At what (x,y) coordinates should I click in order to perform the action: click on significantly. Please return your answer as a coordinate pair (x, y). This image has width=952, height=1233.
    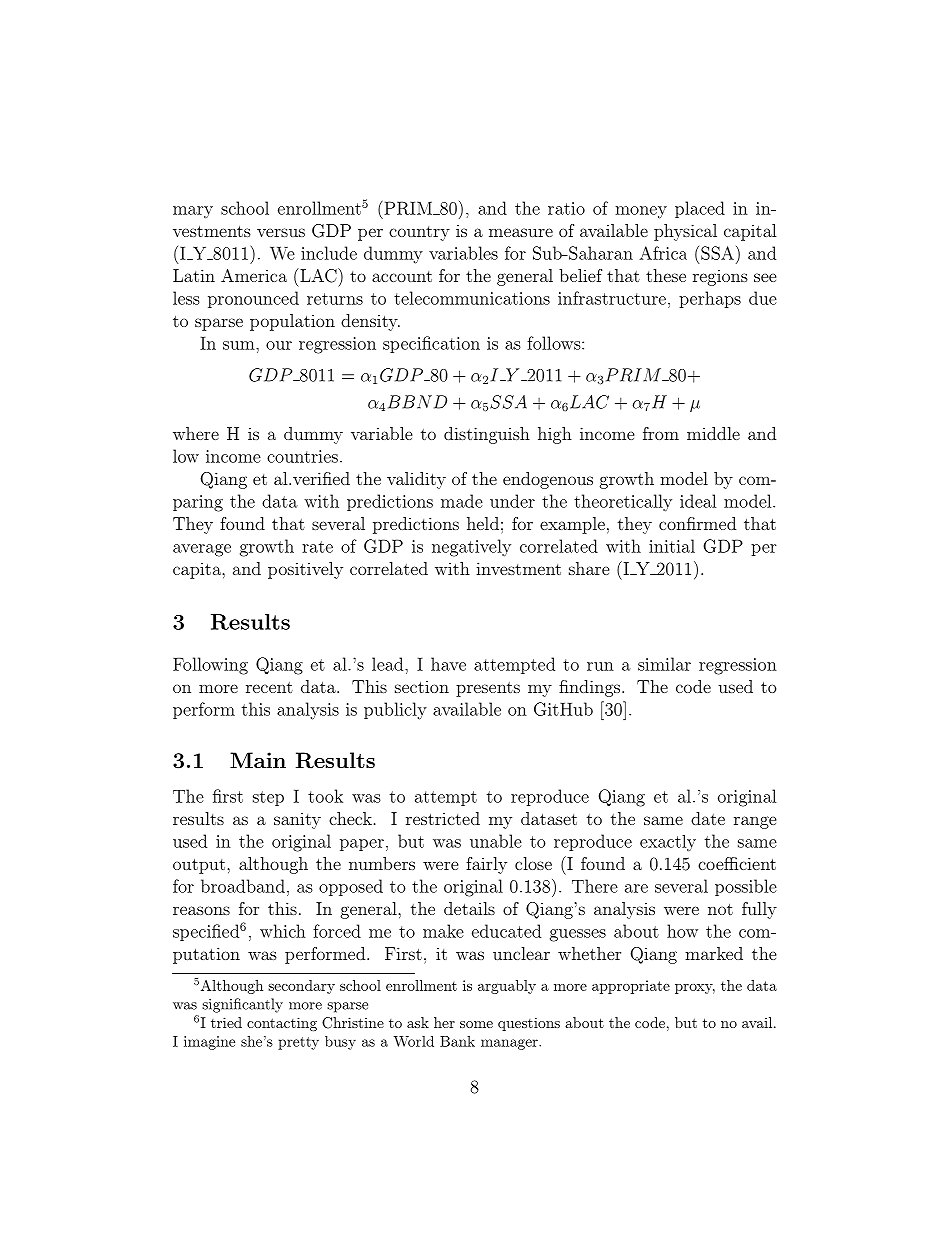
    Looking at the image, I should click on (242, 1005).
